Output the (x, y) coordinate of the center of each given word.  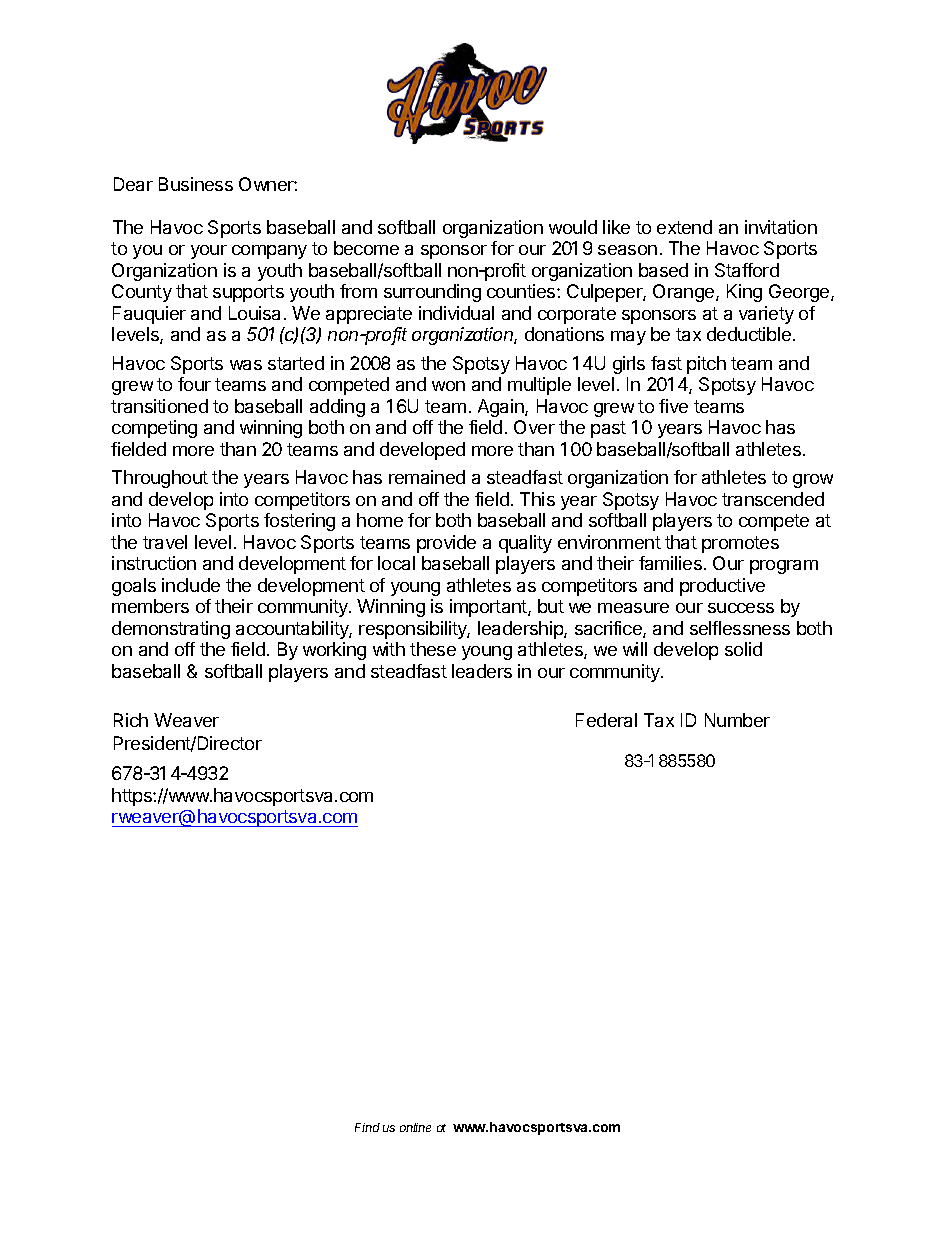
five (673, 406)
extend (684, 227)
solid (743, 649)
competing (154, 429)
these (433, 649)
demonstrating (171, 630)
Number (737, 720)
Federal (606, 720)
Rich (131, 720)
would (573, 227)
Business (196, 184)
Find (367, 1127)
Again (502, 408)
